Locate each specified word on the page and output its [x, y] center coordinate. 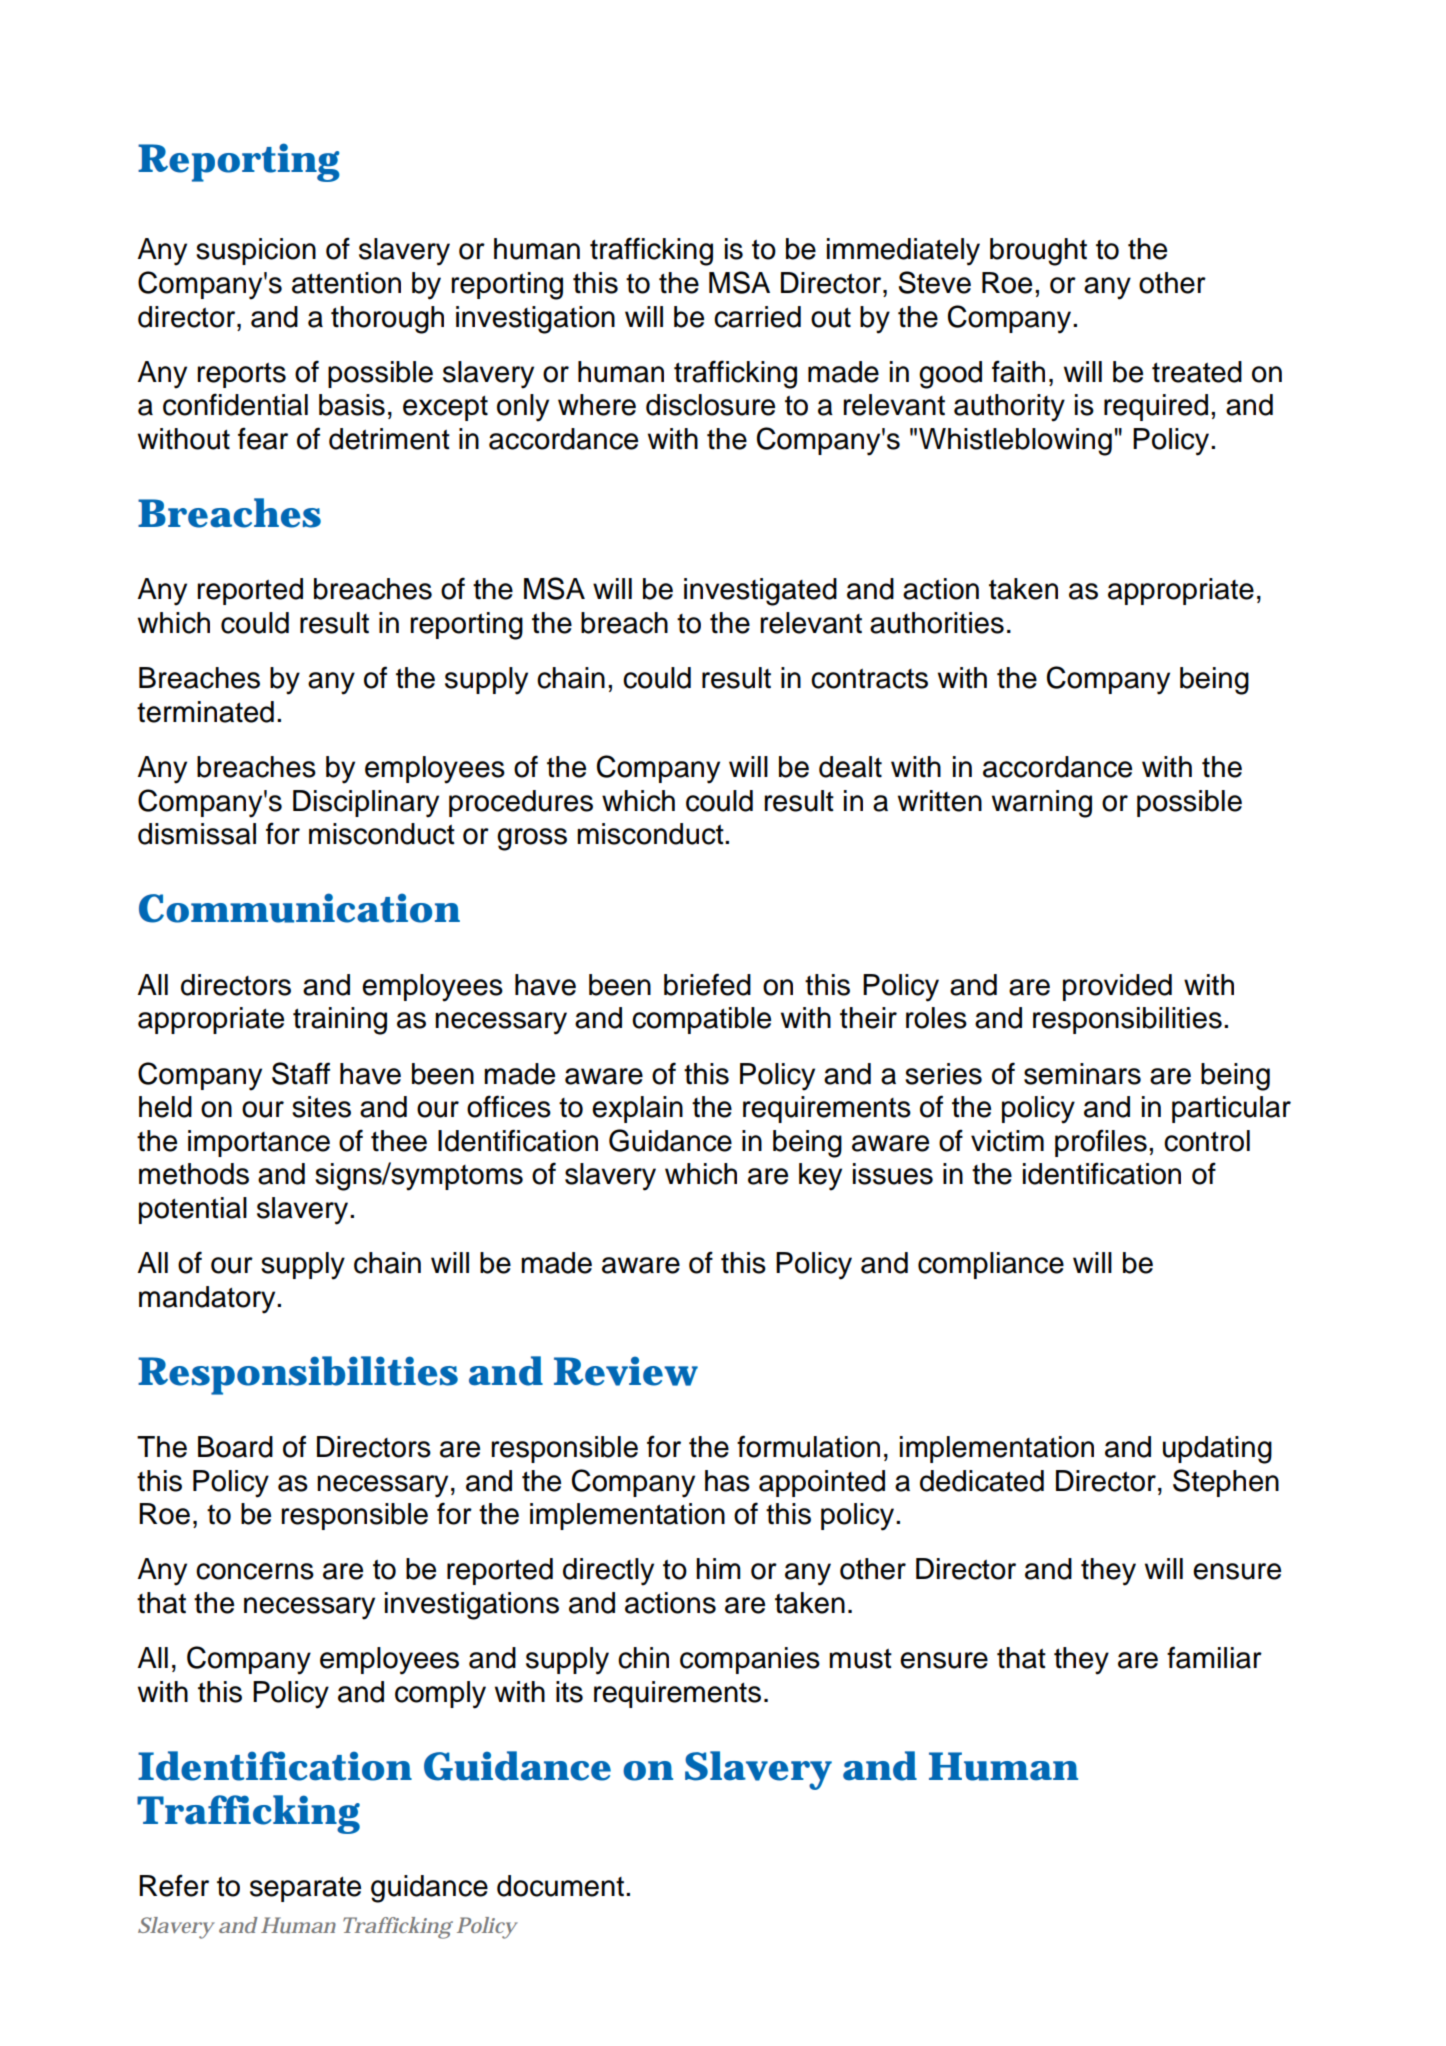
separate [305, 1889]
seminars [1082, 1074]
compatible [701, 1020]
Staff [301, 1073]
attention [346, 283]
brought [1038, 252]
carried [757, 317]
